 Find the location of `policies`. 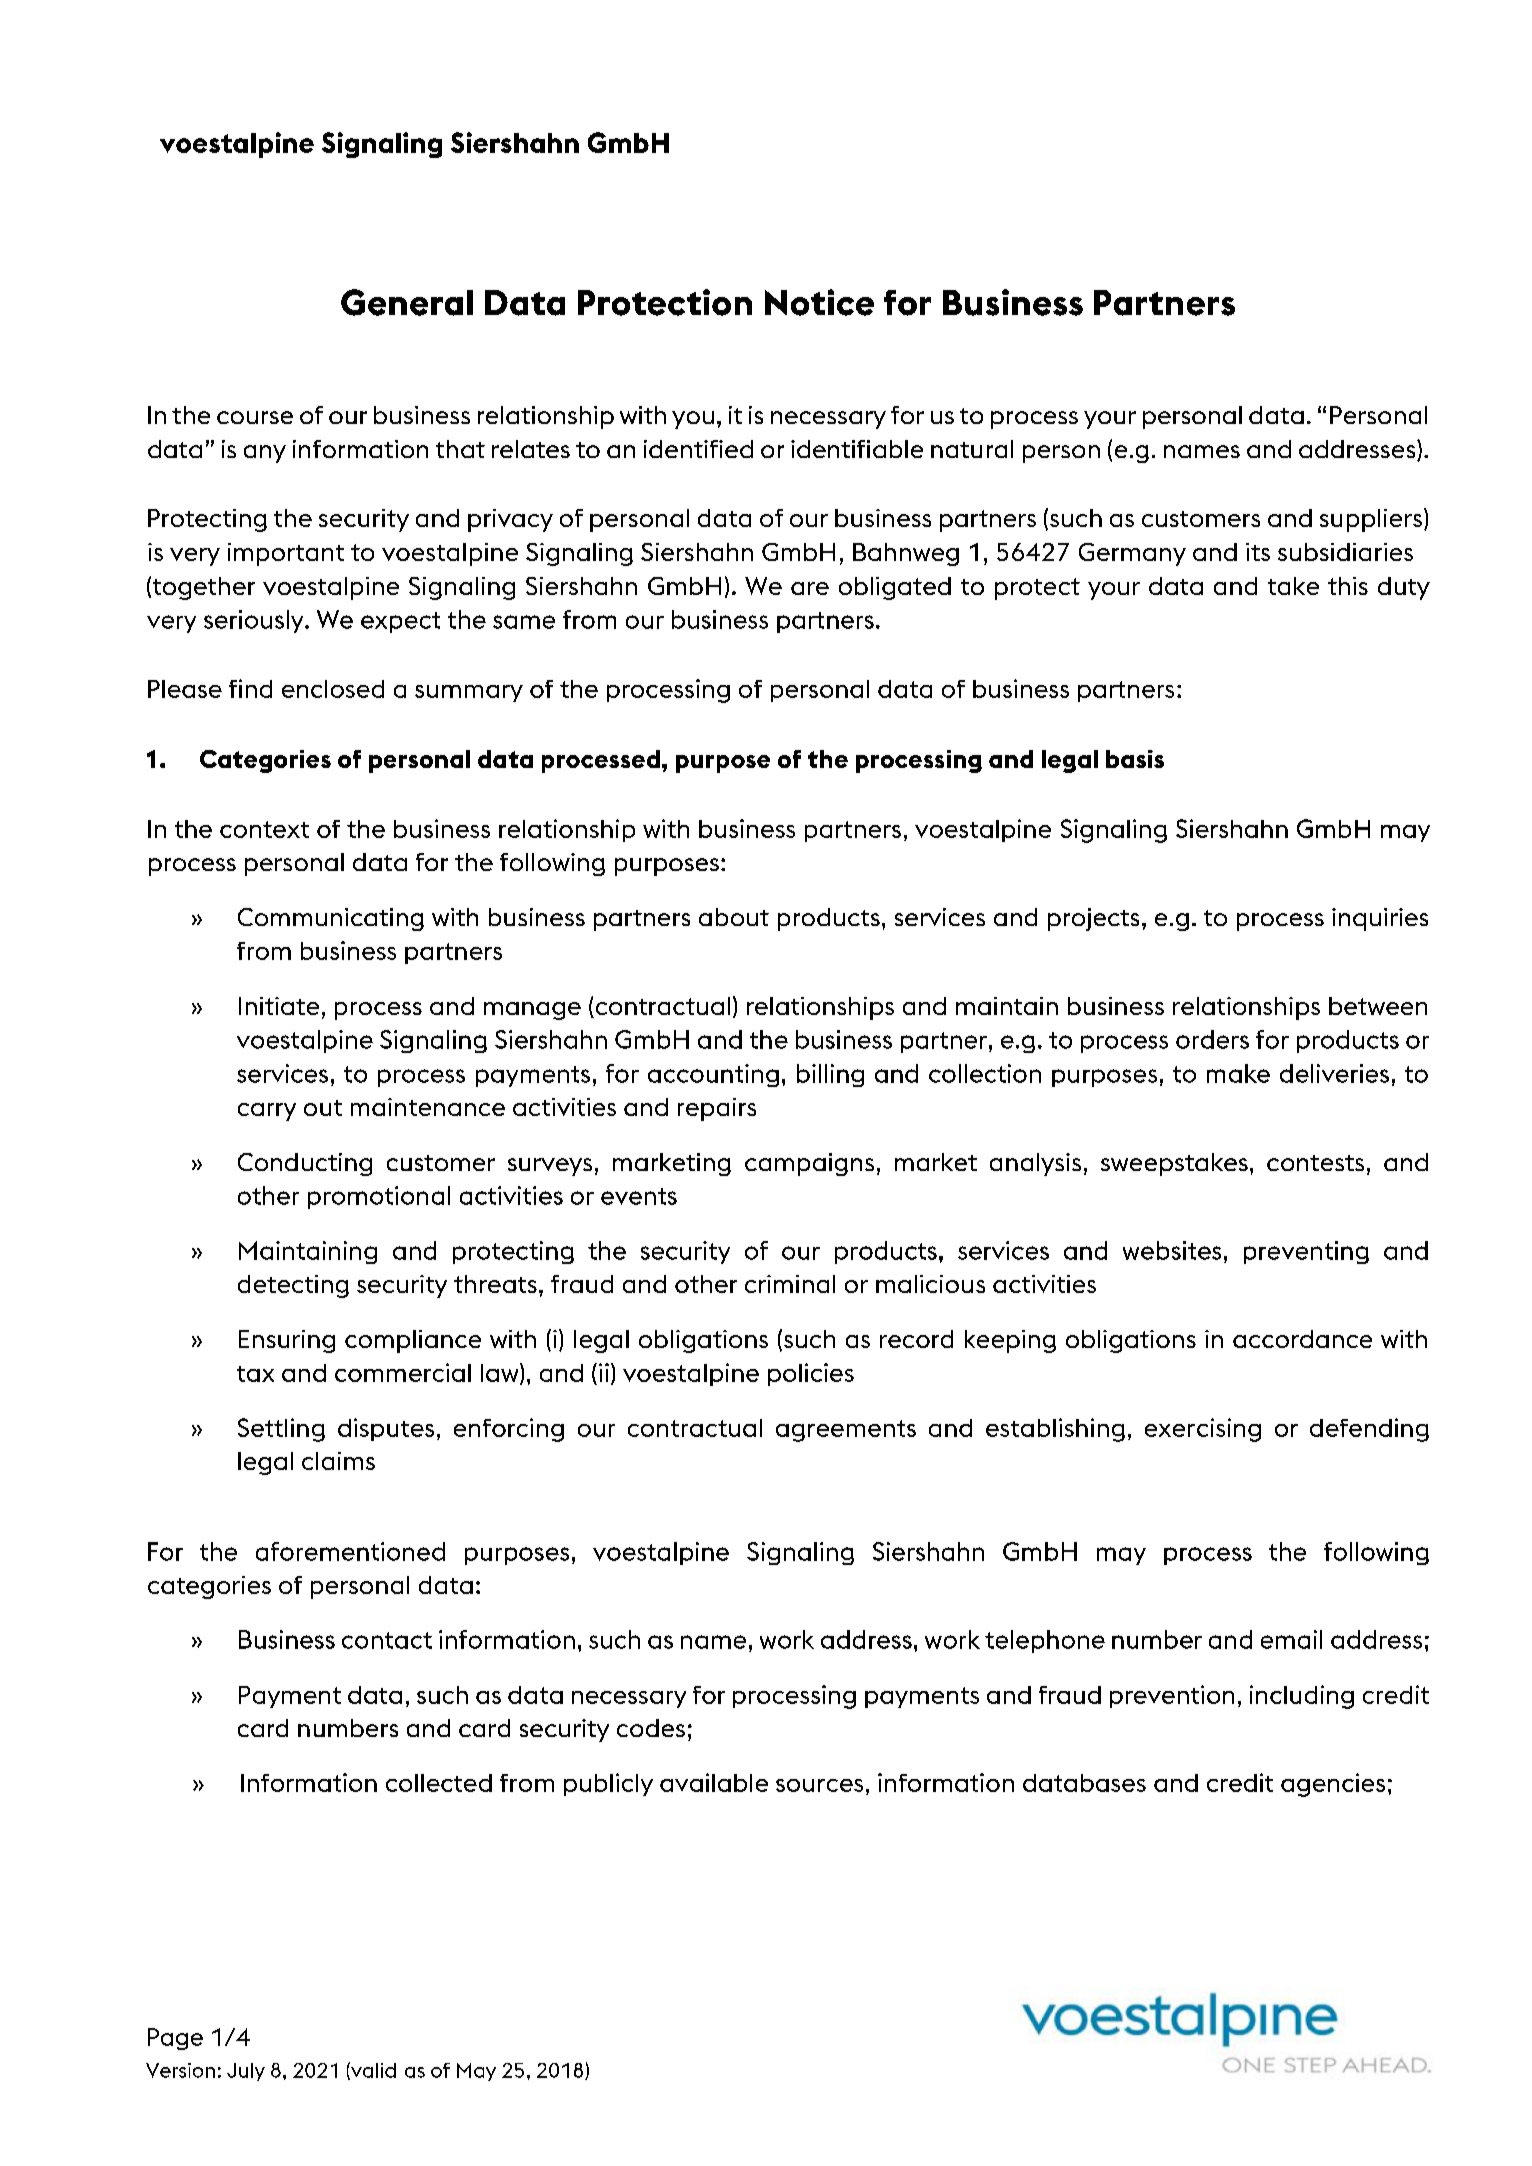

policies is located at coordinates (811, 1374).
